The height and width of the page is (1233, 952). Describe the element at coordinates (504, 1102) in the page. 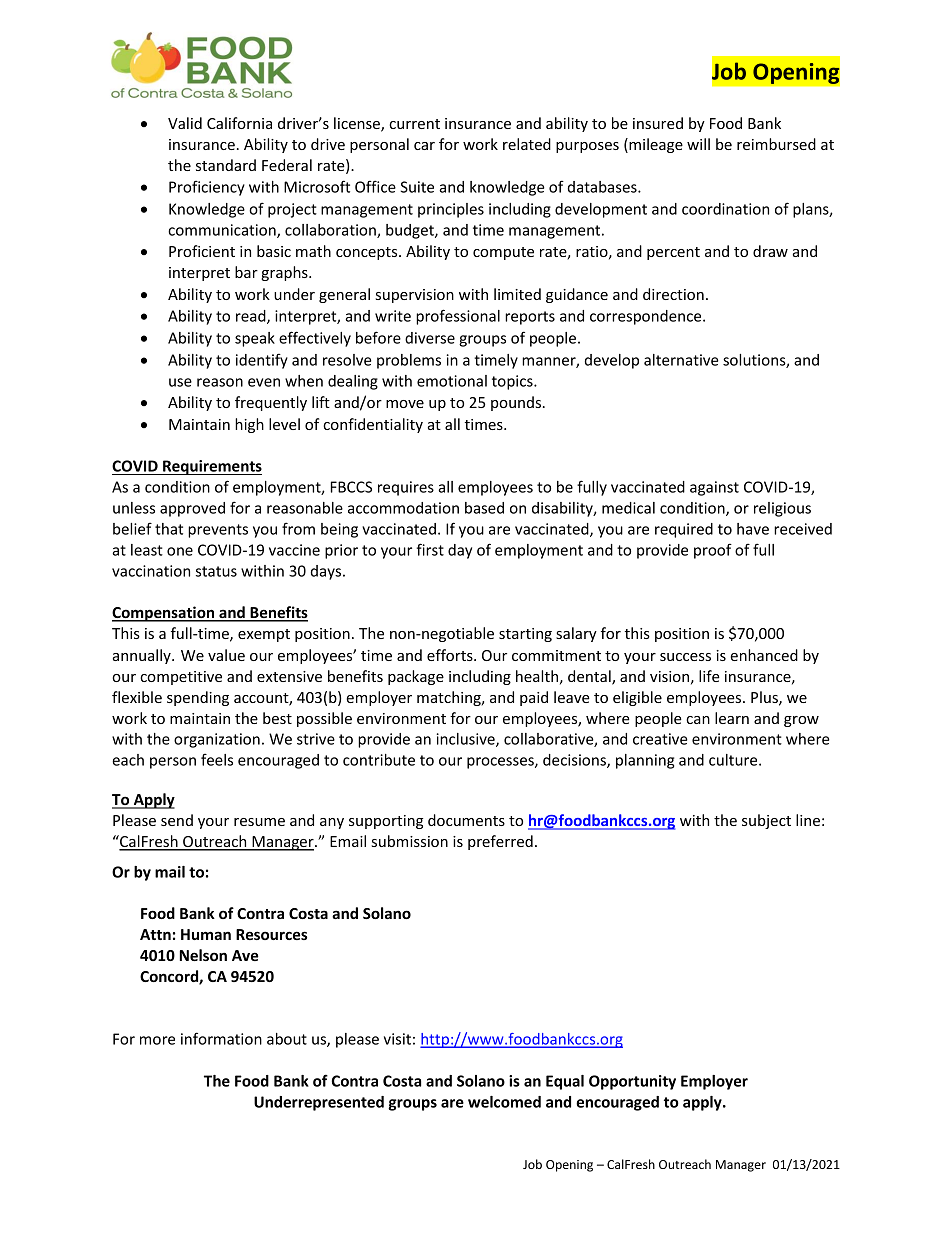

I see `welcomed` at that location.
